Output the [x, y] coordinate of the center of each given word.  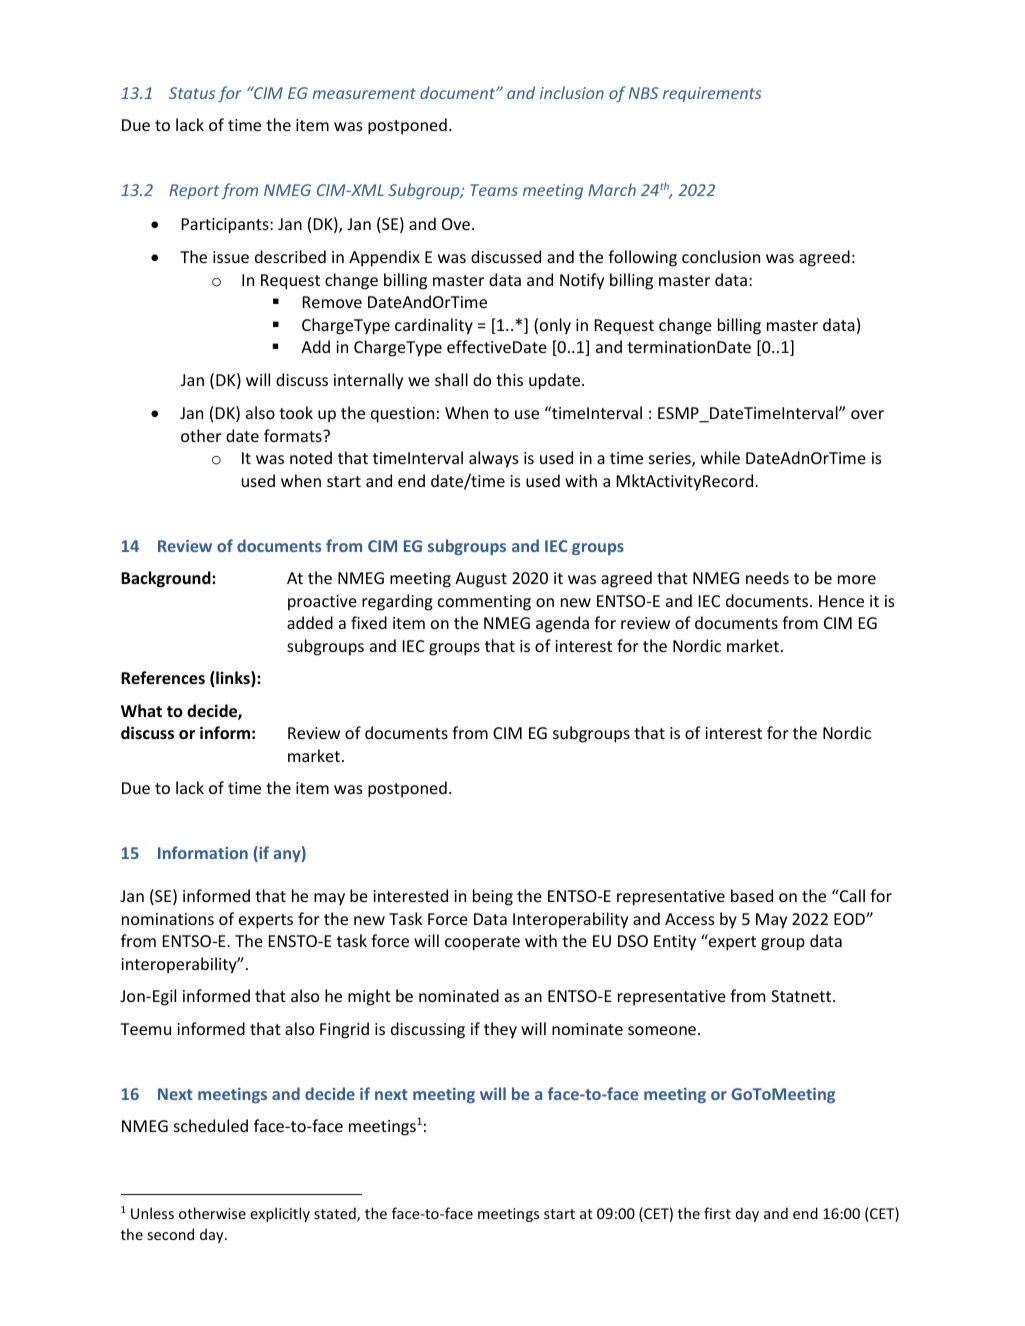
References [163, 677]
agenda [562, 624]
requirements [712, 94]
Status [192, 93]
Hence [841, 601]
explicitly [280, 1214]
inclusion [572, 92]
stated [336, 1214]
